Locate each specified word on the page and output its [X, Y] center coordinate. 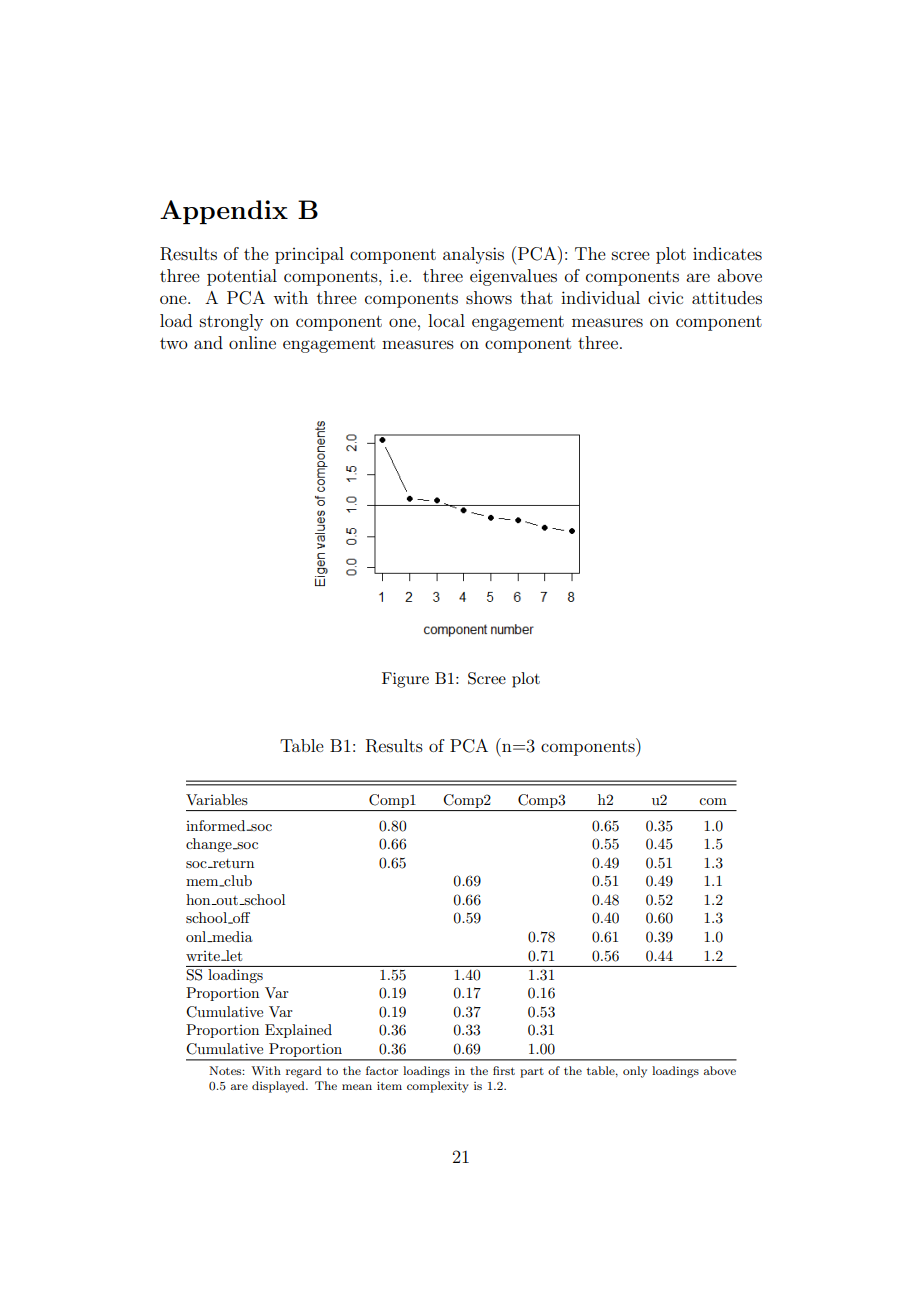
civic [665, 297]
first [504, 1070]
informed [217, 825]
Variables [217, 799]
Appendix [224, 212]
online [252, 342]
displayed [279, 1087]
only [635, 1072]
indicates [727, 253]
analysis [473, 255]
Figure [405, 680]
